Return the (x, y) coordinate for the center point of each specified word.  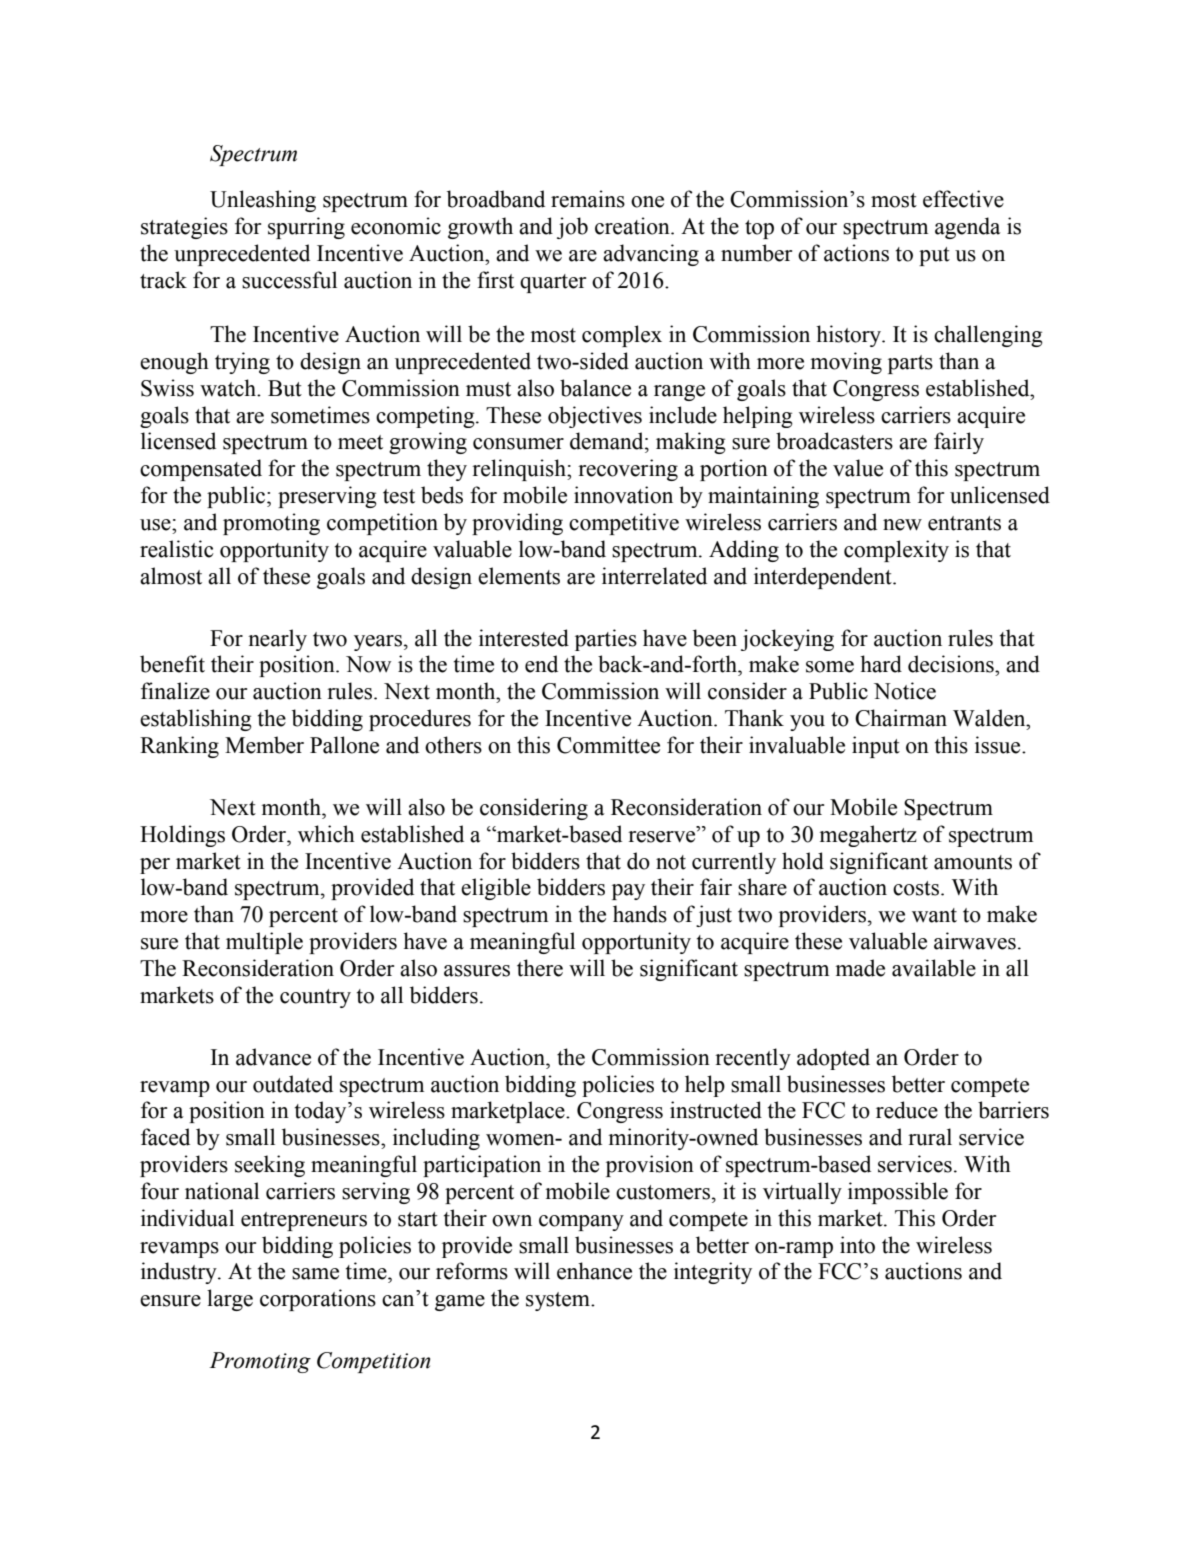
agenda (968, 228)
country (315, 998)
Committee (608, 745)
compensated (201, 470)
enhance (594, 1271)
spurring (306, 228)
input (876, 747)
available (934, 968)
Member (264, 745)
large (230, 1300)
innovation (623, 495)
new (902, 525)
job (572, 228)
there (540, 968)
